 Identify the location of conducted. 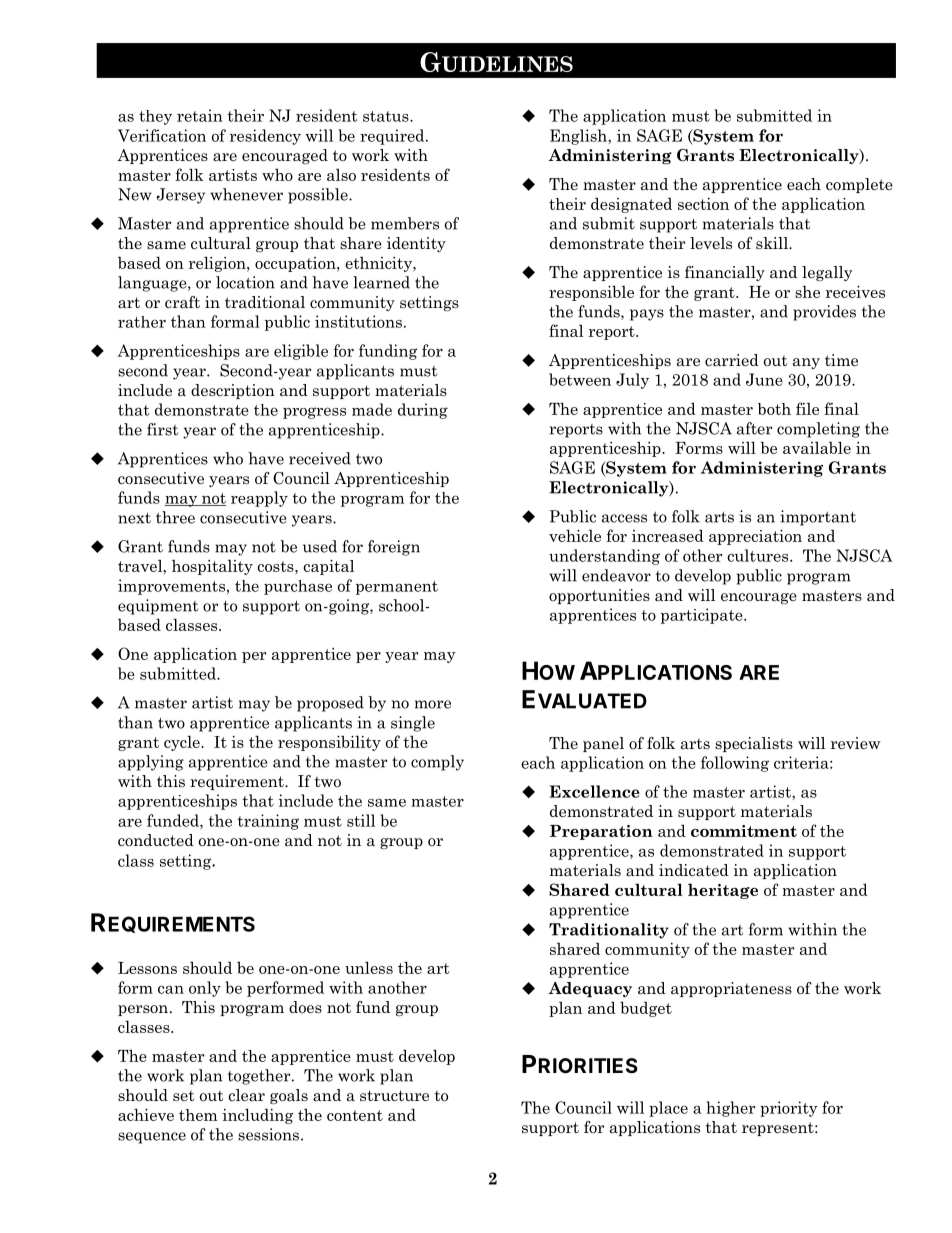
(156, 840).
